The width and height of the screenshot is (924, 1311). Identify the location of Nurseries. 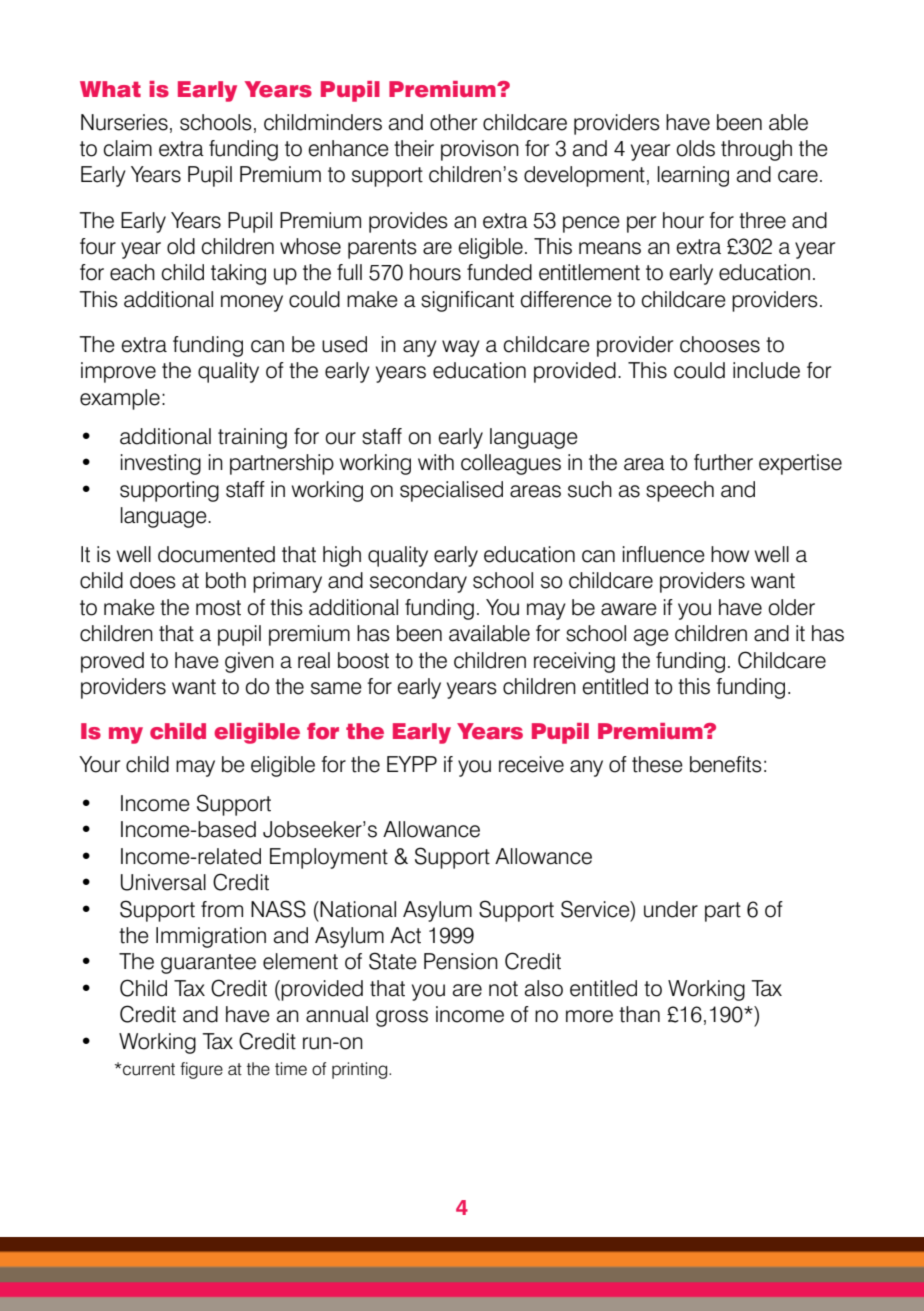
(124, 122).
